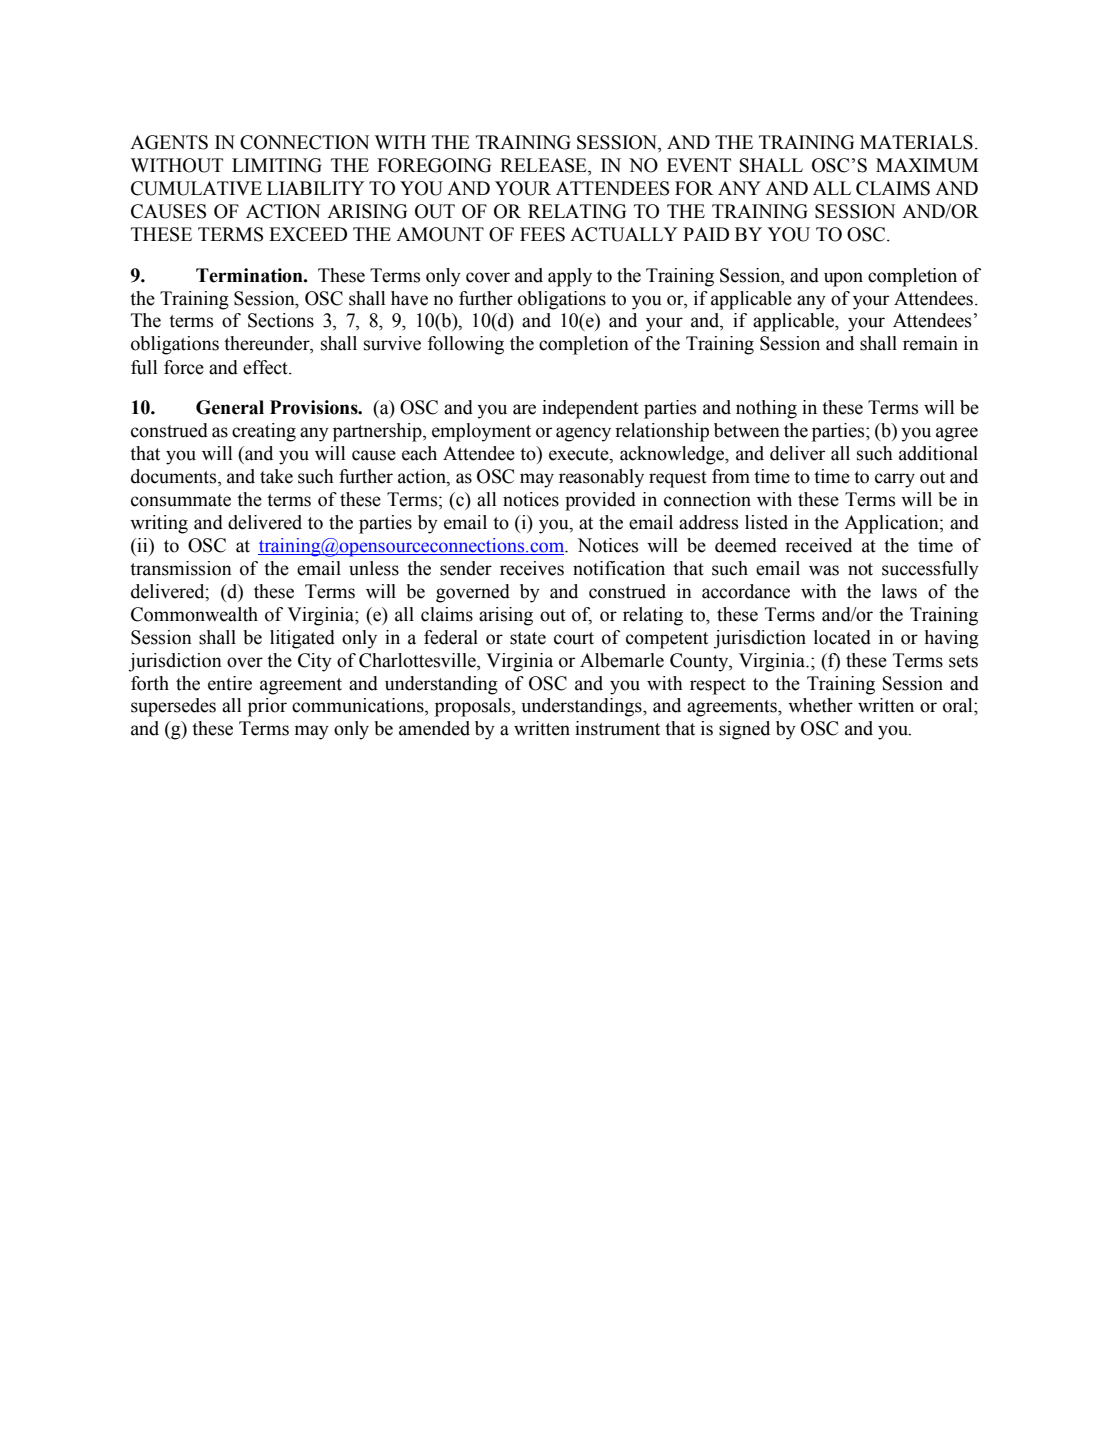 The height and width of the screenshot is (1435, 1109). I want to click on agency, so click(583, 434).
